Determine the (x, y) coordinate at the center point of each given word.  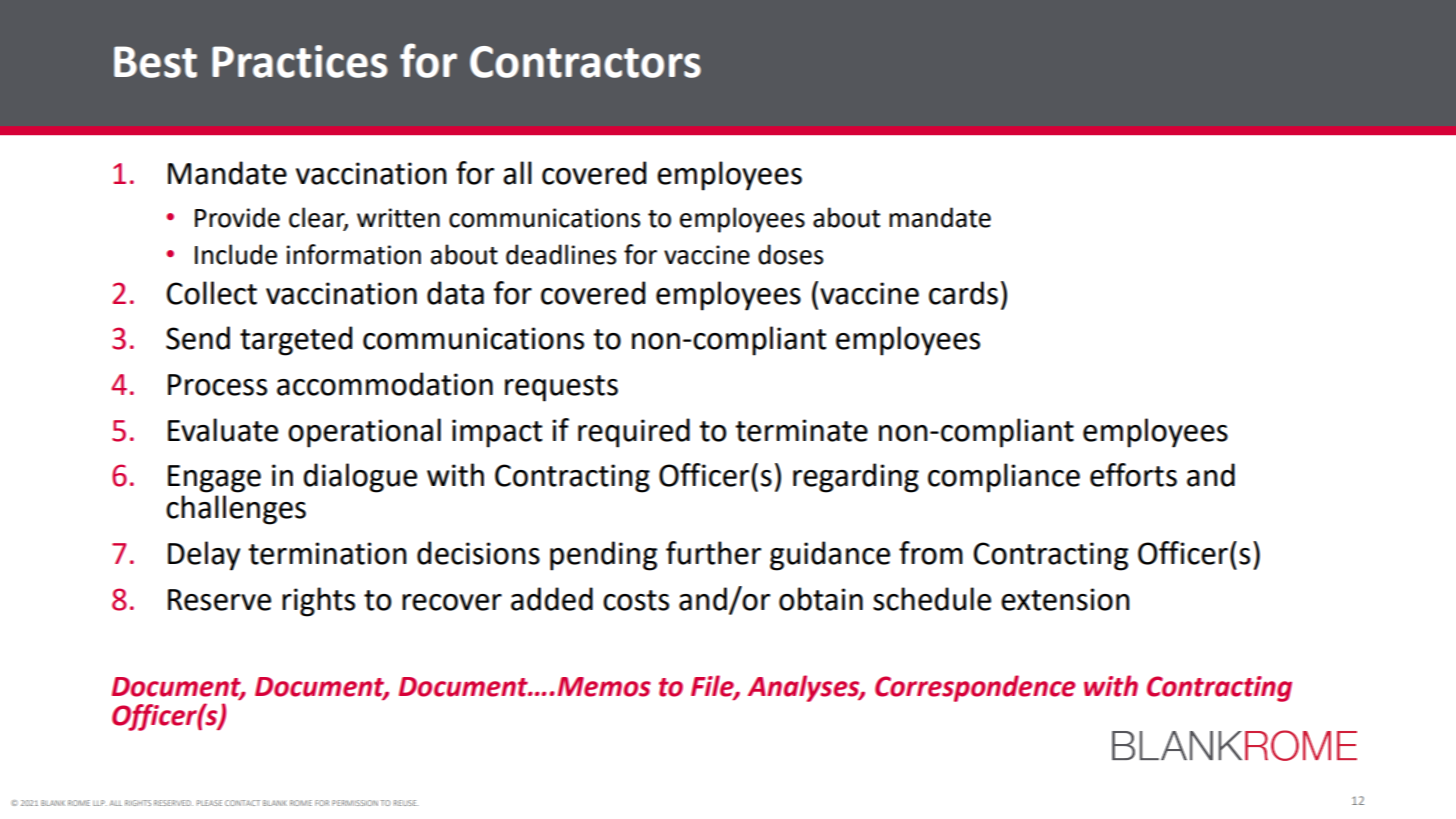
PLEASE (209, 803)
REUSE (406, 803)
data (455, 293)
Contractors (585, 62)
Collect (211, 293)
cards (963, 293)
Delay (204, 556)
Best (155, 62)
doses (790, 254)
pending (603, 556)
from (931, 553)
